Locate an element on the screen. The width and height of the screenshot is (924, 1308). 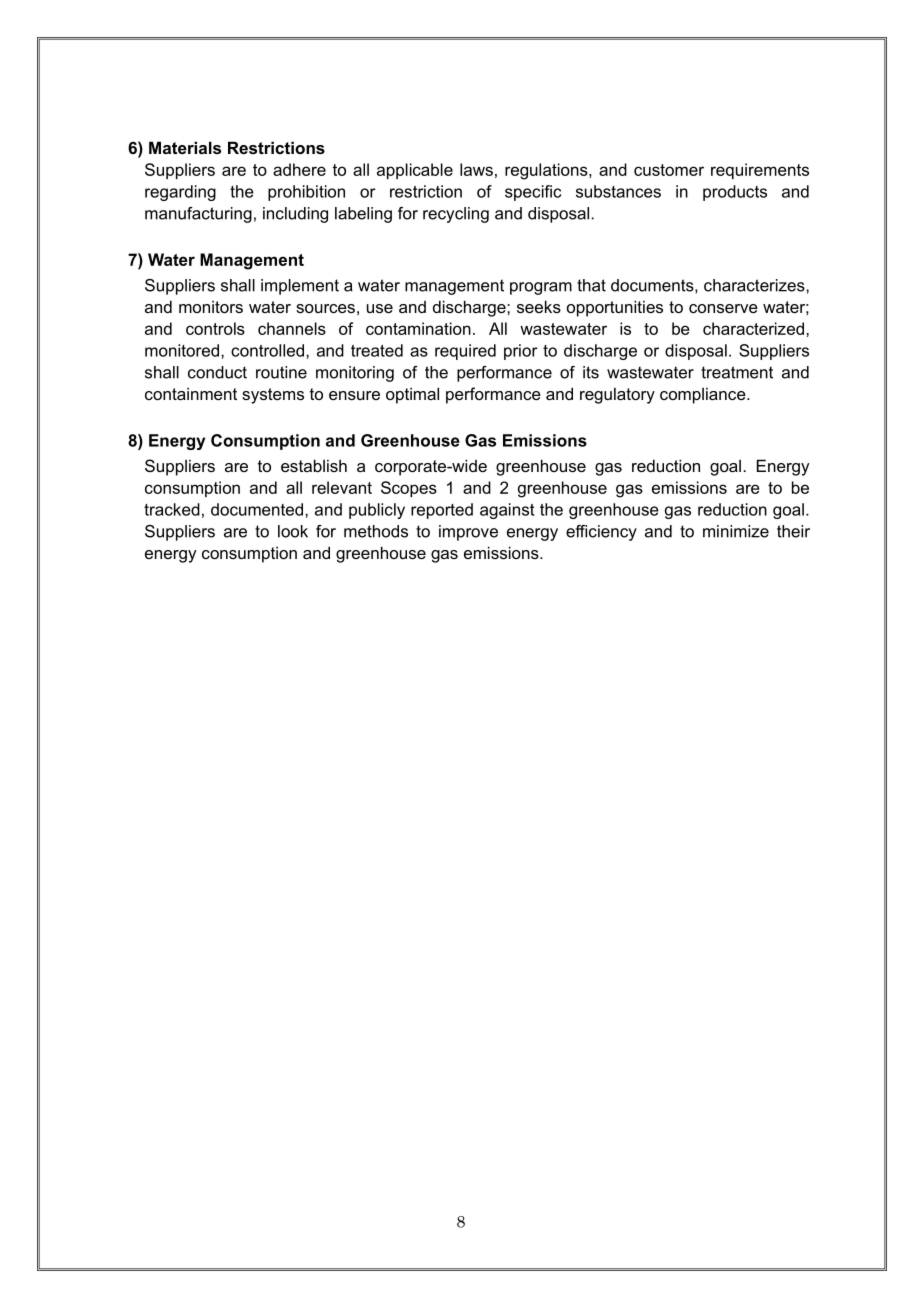
laws is located at coordinates (476, 169).
